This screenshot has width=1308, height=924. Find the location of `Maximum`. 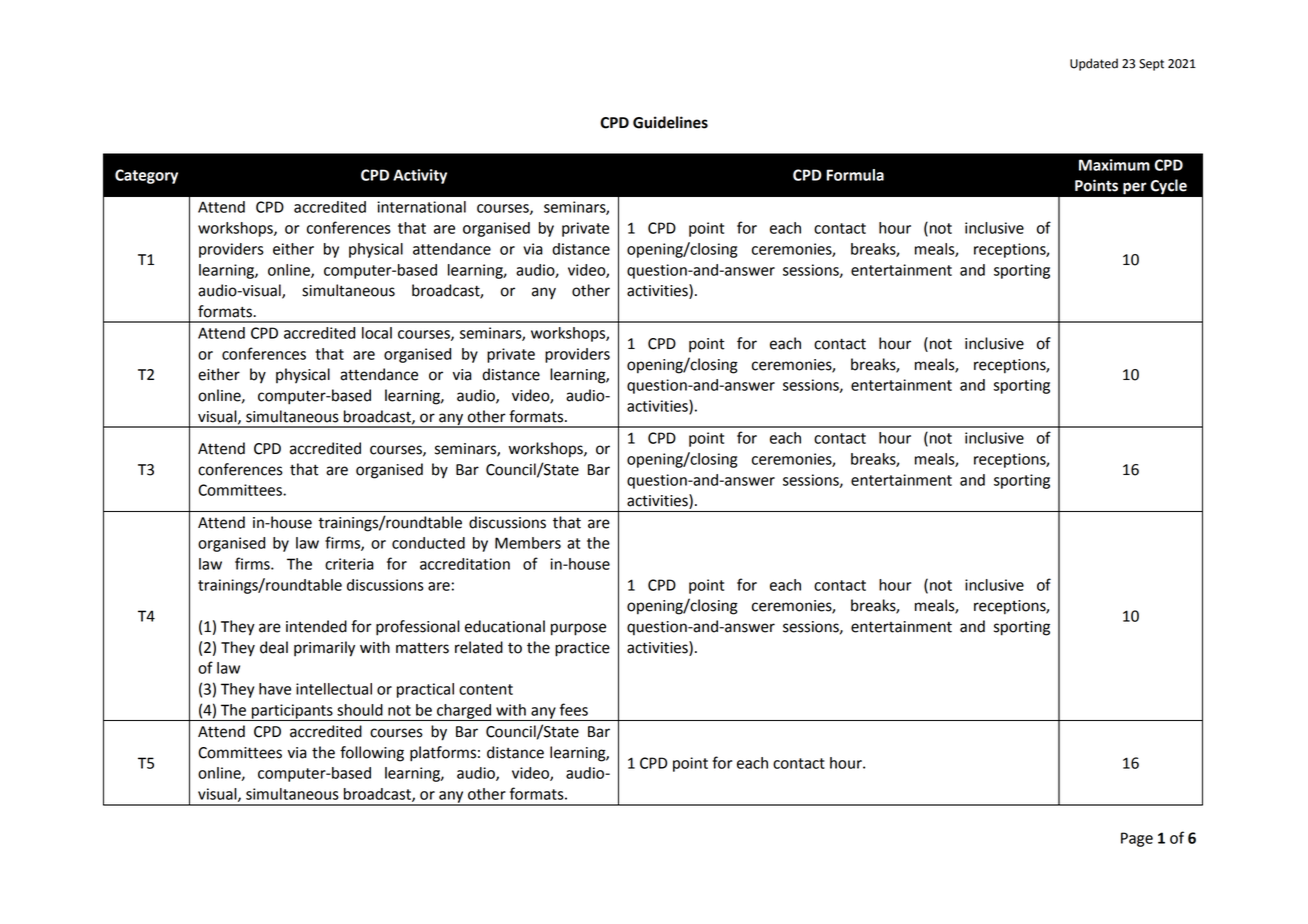

Maximum is located at coordinates (1114, 165).
